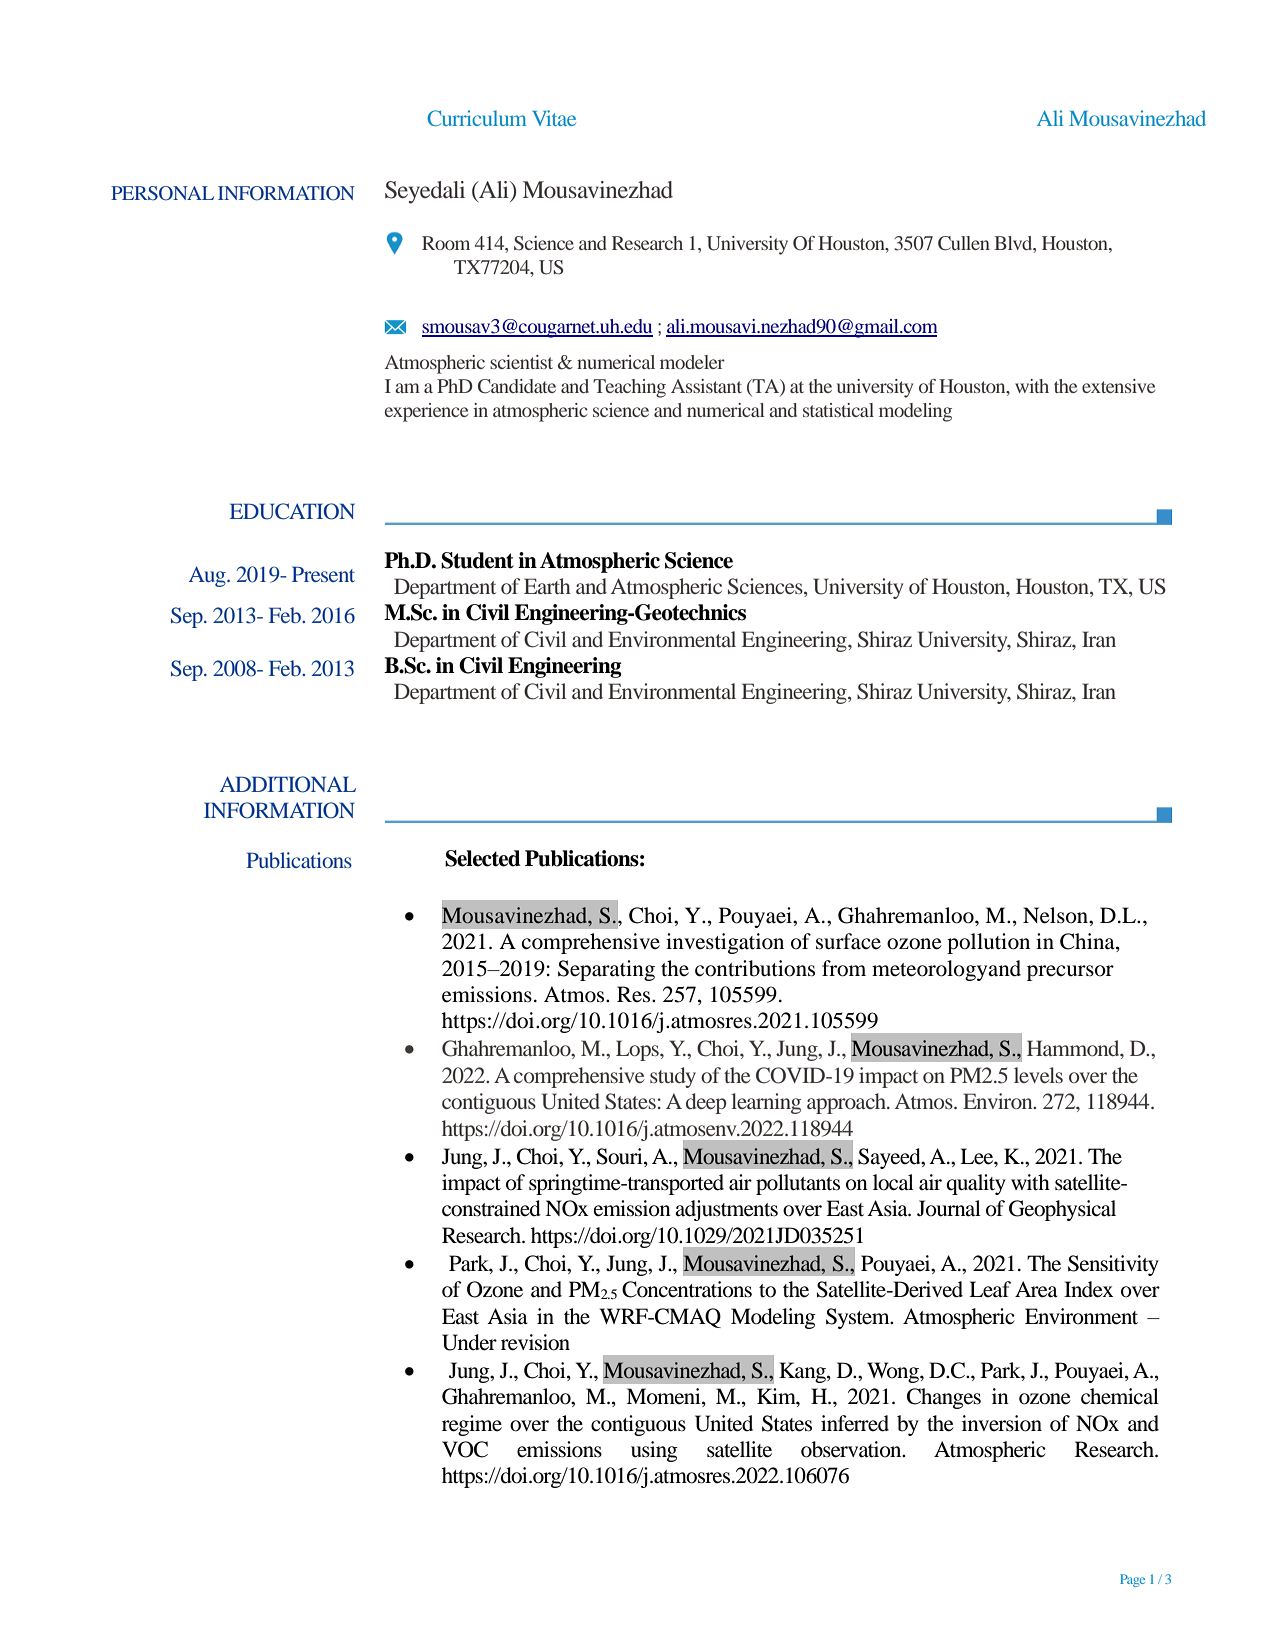 Image resolution: width=1277 pixels, height=1652 pixels. What do you see at coordinates (1132, 1580) in the screenshot?
I see `Page` at bounding box center [1132, 1580].
